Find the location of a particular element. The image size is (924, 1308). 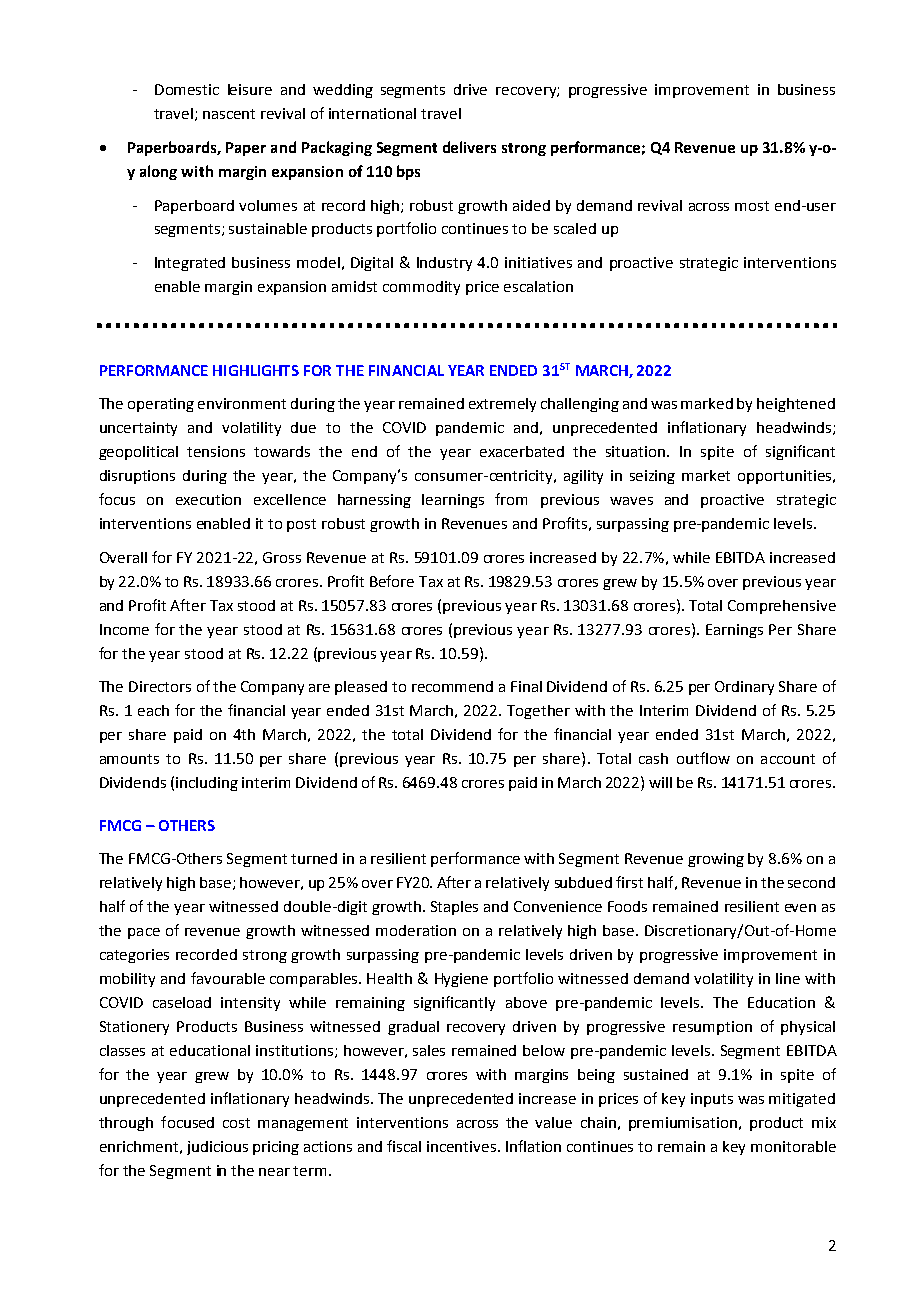

delivers is located at coordinates (469, 147).
